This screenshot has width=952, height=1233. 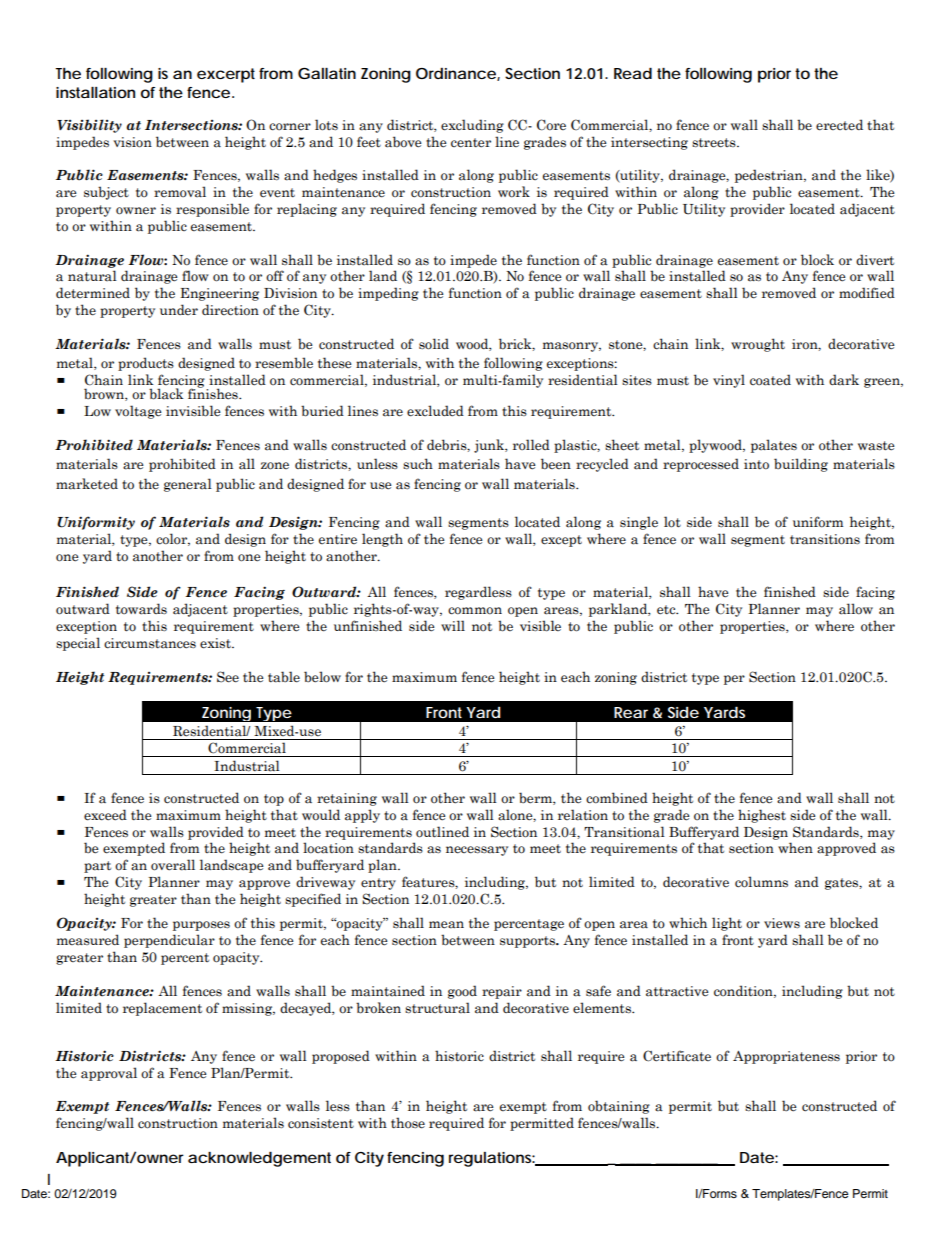 I want to click on towards, so click(x=141, y=609).
